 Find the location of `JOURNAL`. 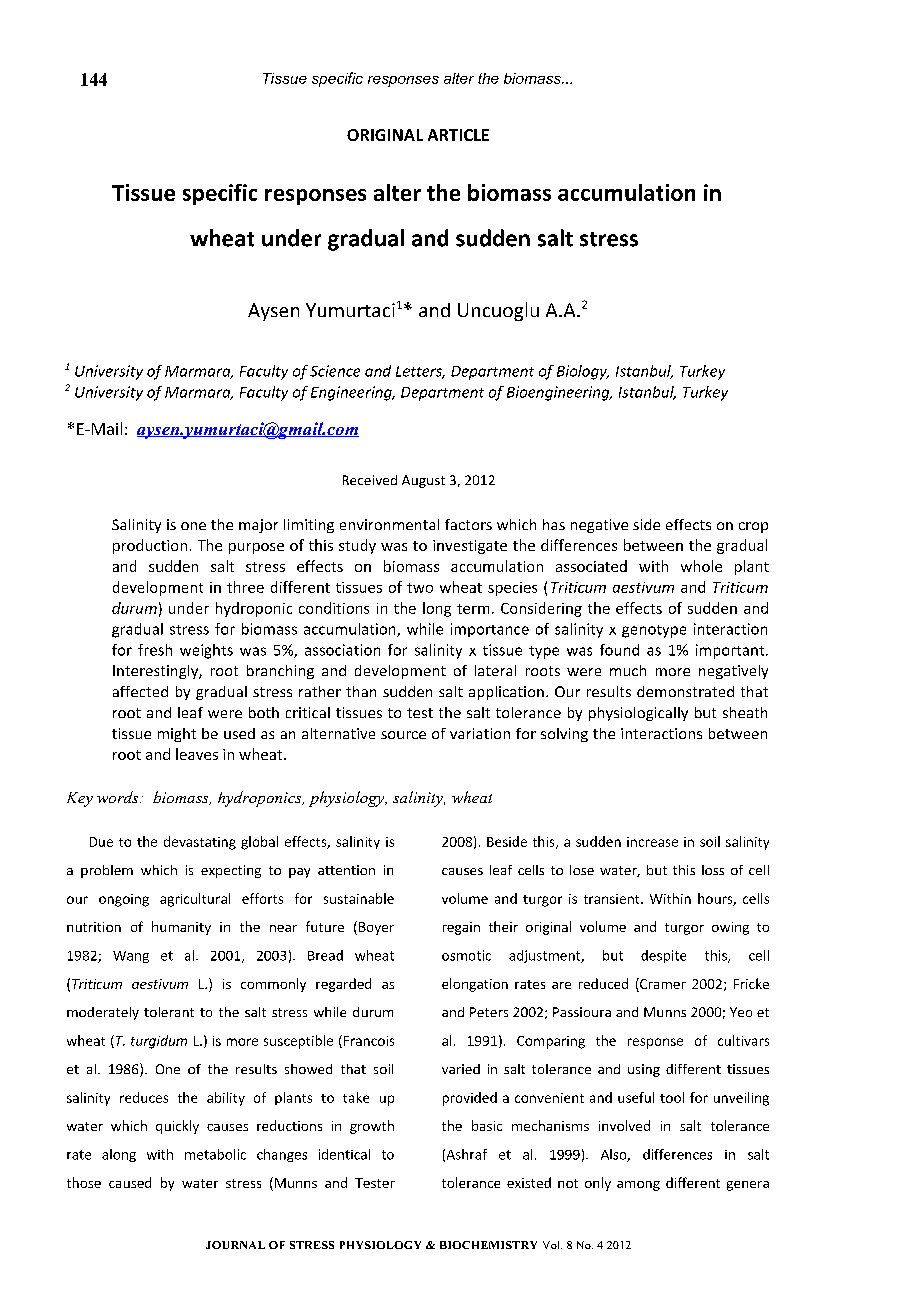

JOURNAL is located at coordinates (235, 1245).
